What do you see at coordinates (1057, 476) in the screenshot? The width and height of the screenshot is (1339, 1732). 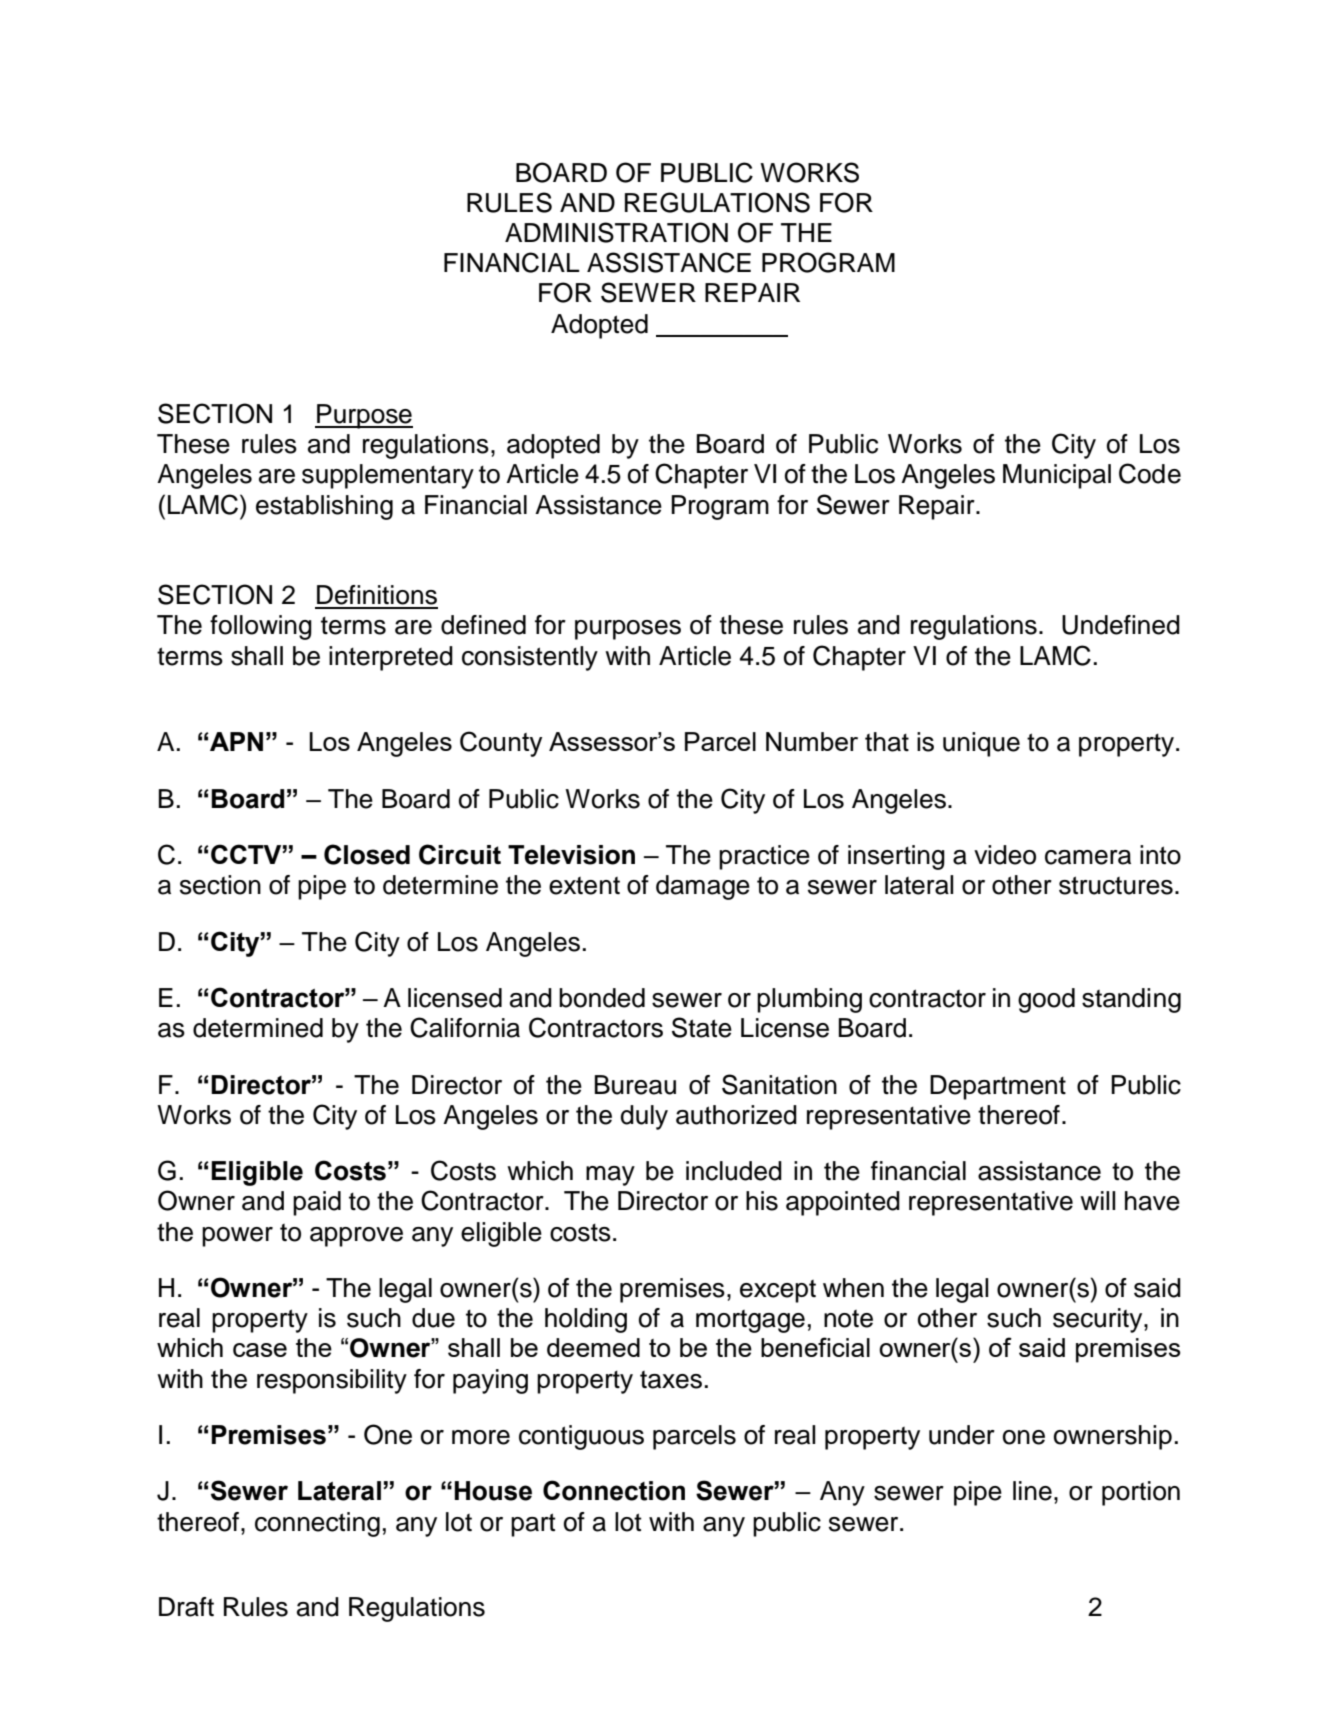 I see `Municipal` at bounding box center [1057, 476].
